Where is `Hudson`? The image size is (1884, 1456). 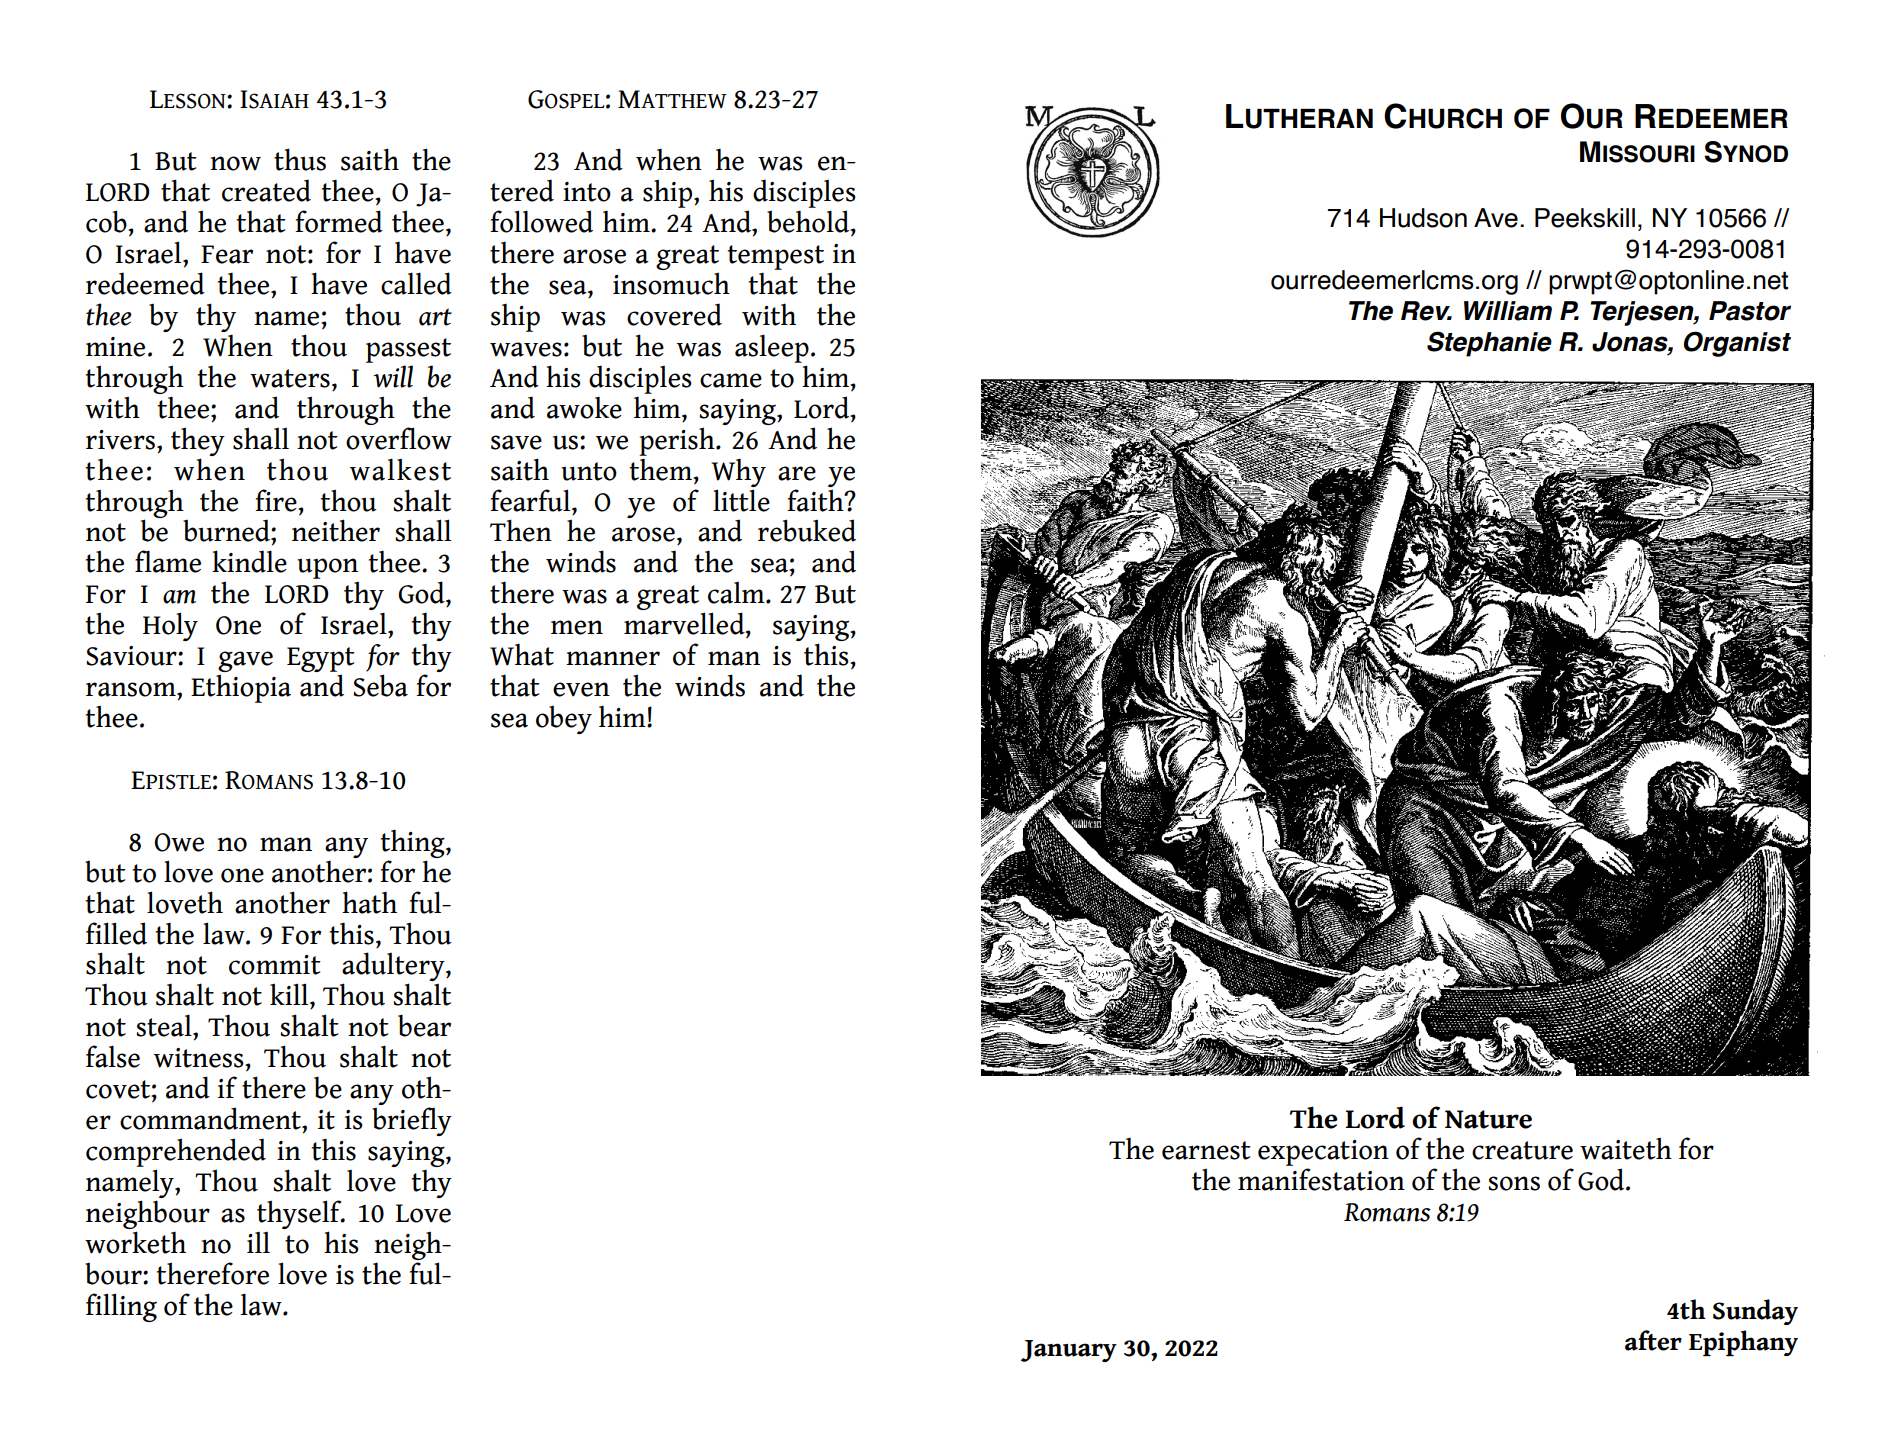 Hudson is located at coordinates (1423, 218).
